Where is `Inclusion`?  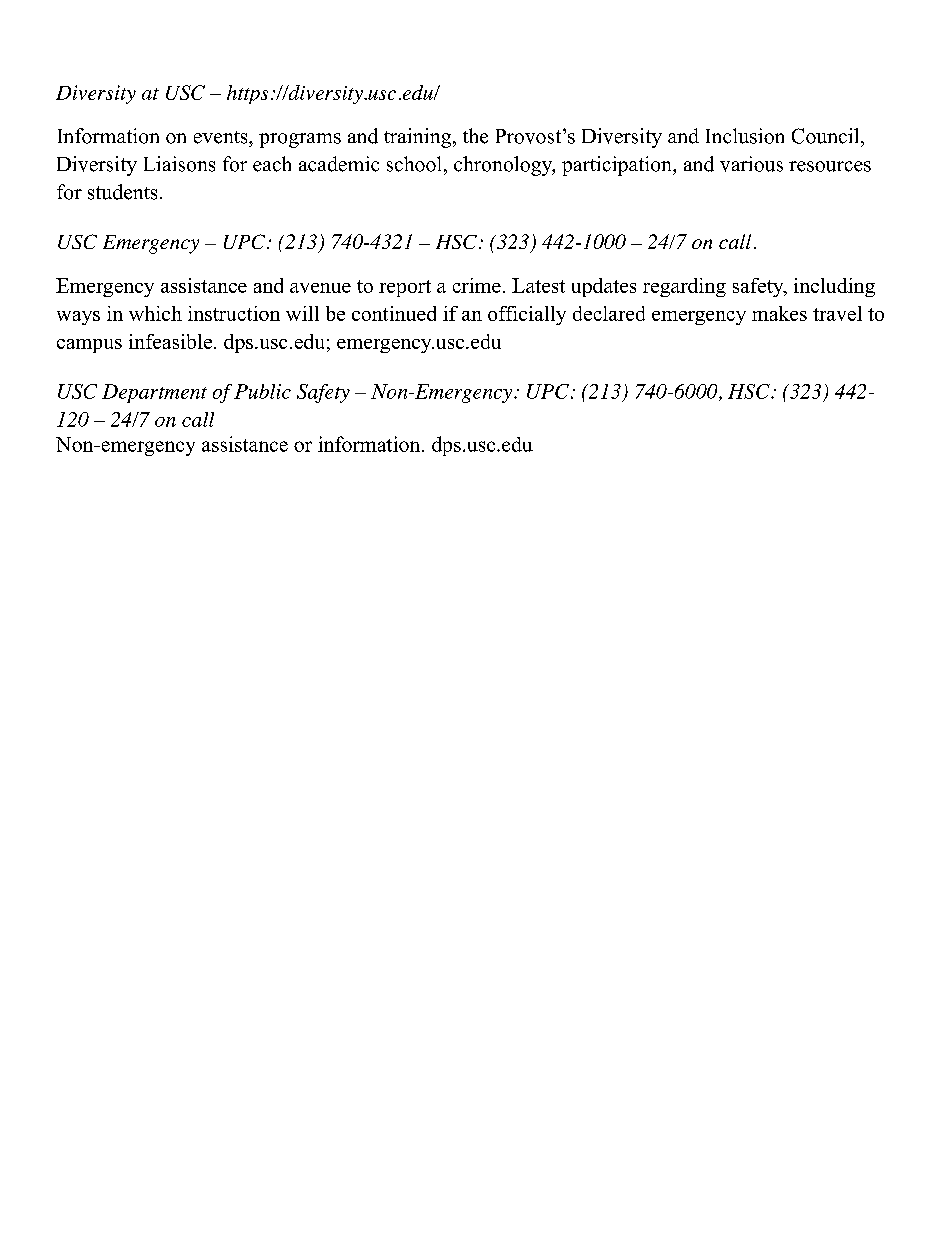
Inclusion is located at coordinates (745, 136).
